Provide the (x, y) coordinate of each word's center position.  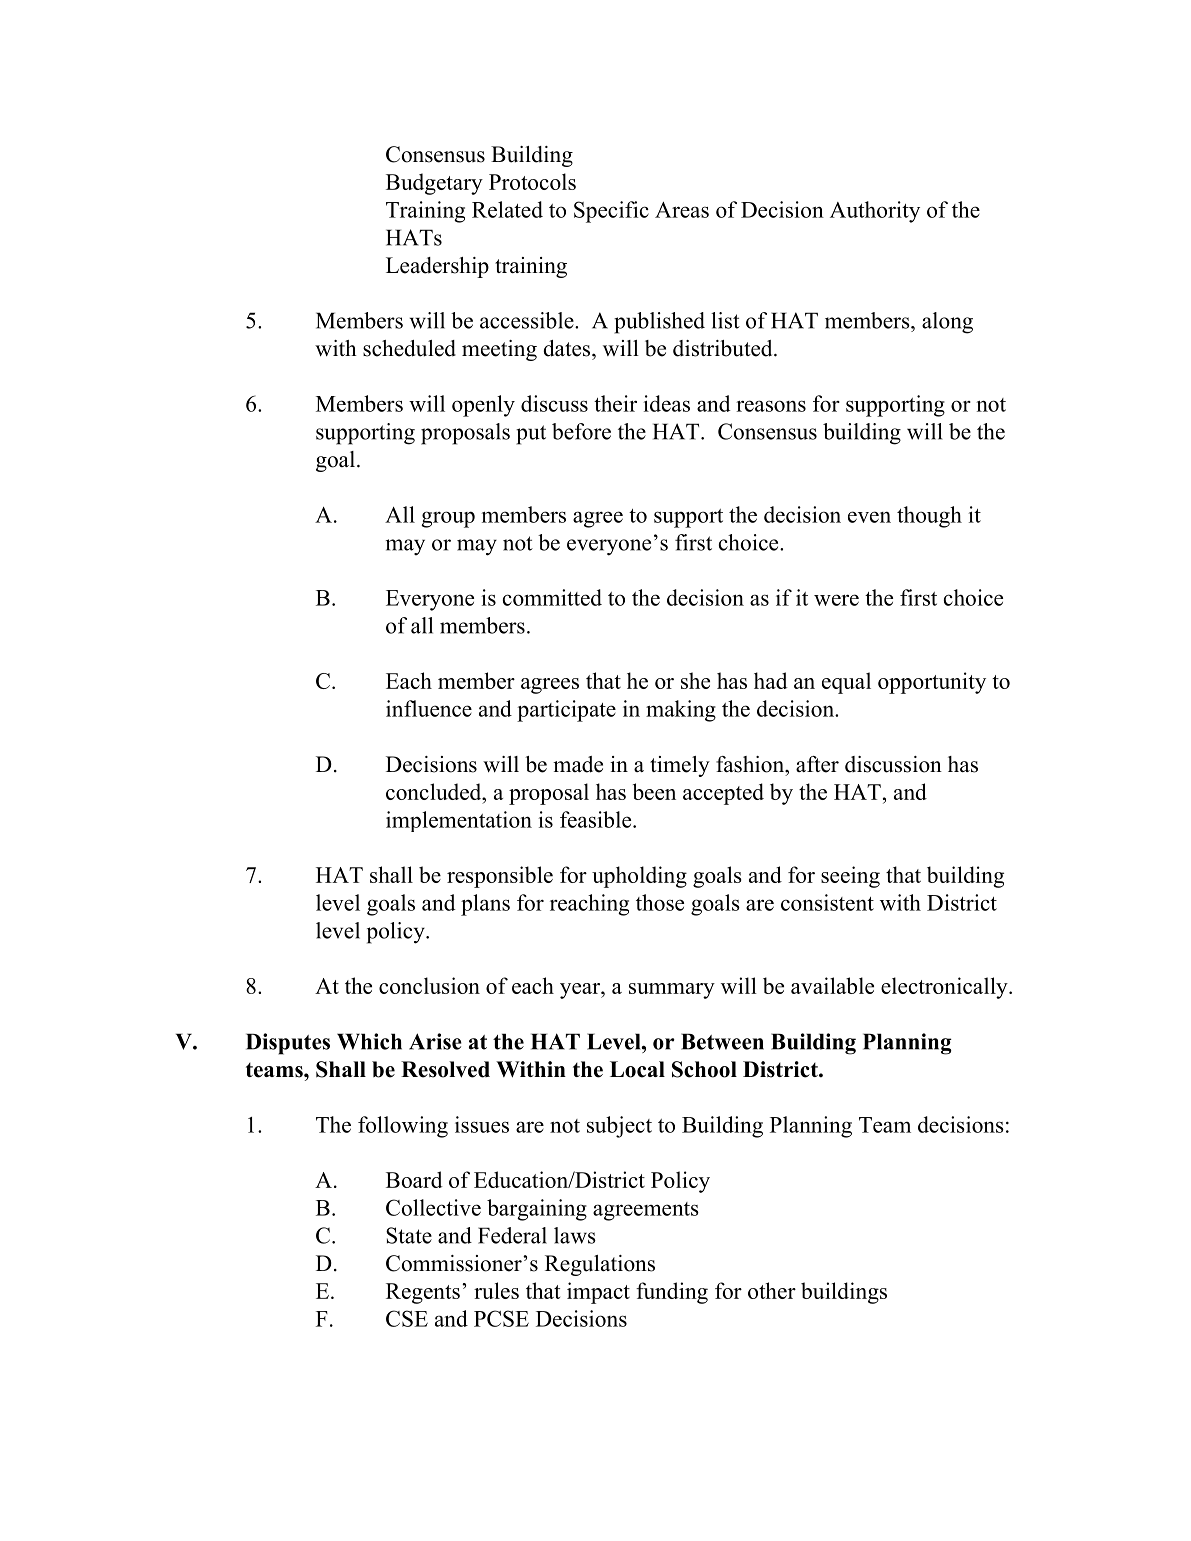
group (448, 519)
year (581, 991)
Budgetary (434, 184)
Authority (875, 212)
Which (369, 1041)
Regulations (600, 1265)
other (772, 1290)
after (817, 764)
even (869, 517)
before (581, 431)
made (578, 764)
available (832, 985)
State (409, 1235)
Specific (611, 212)
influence (429, 708)
